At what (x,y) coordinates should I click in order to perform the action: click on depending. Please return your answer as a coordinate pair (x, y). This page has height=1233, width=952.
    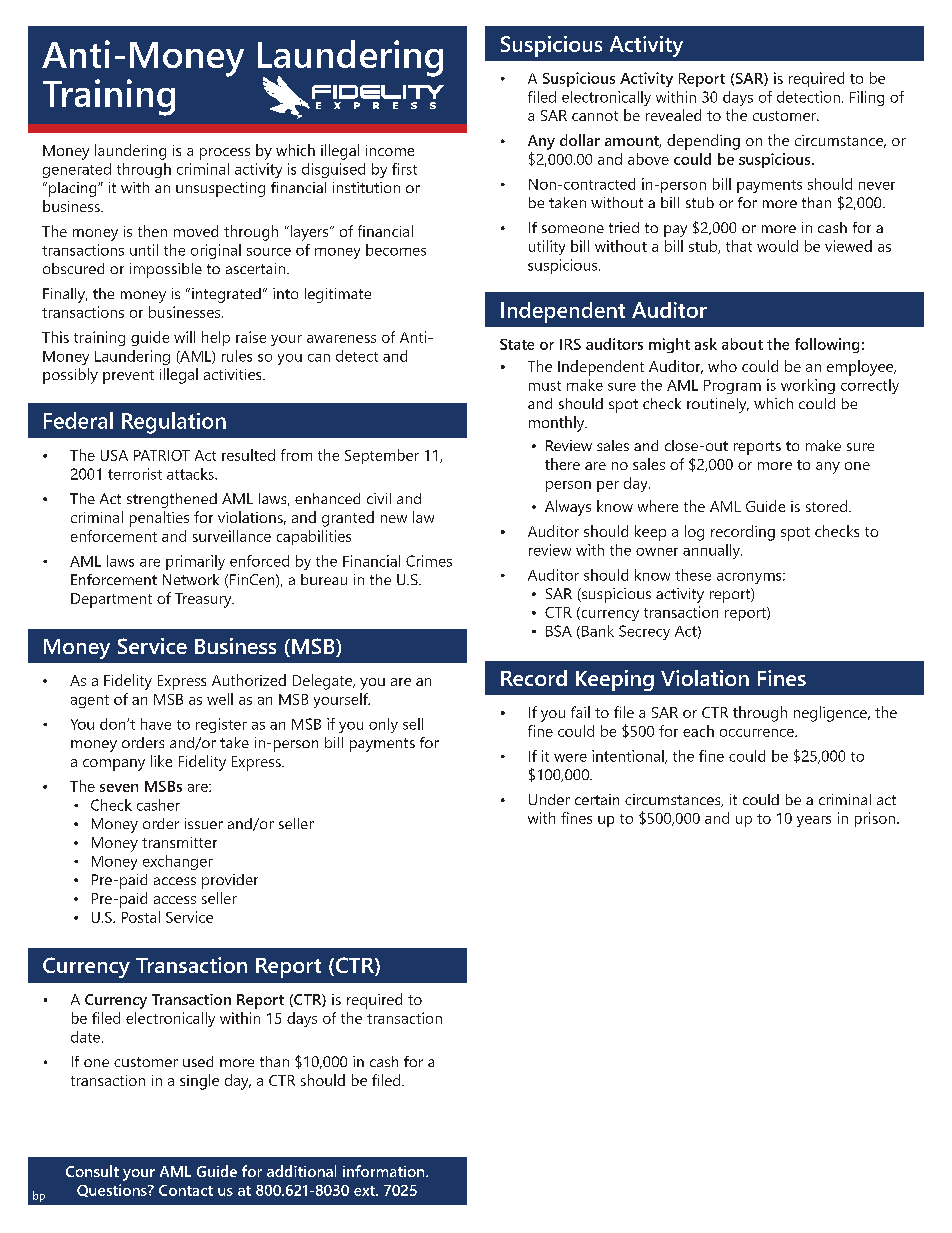
    Looking at the image, I should click on (703, 142).
